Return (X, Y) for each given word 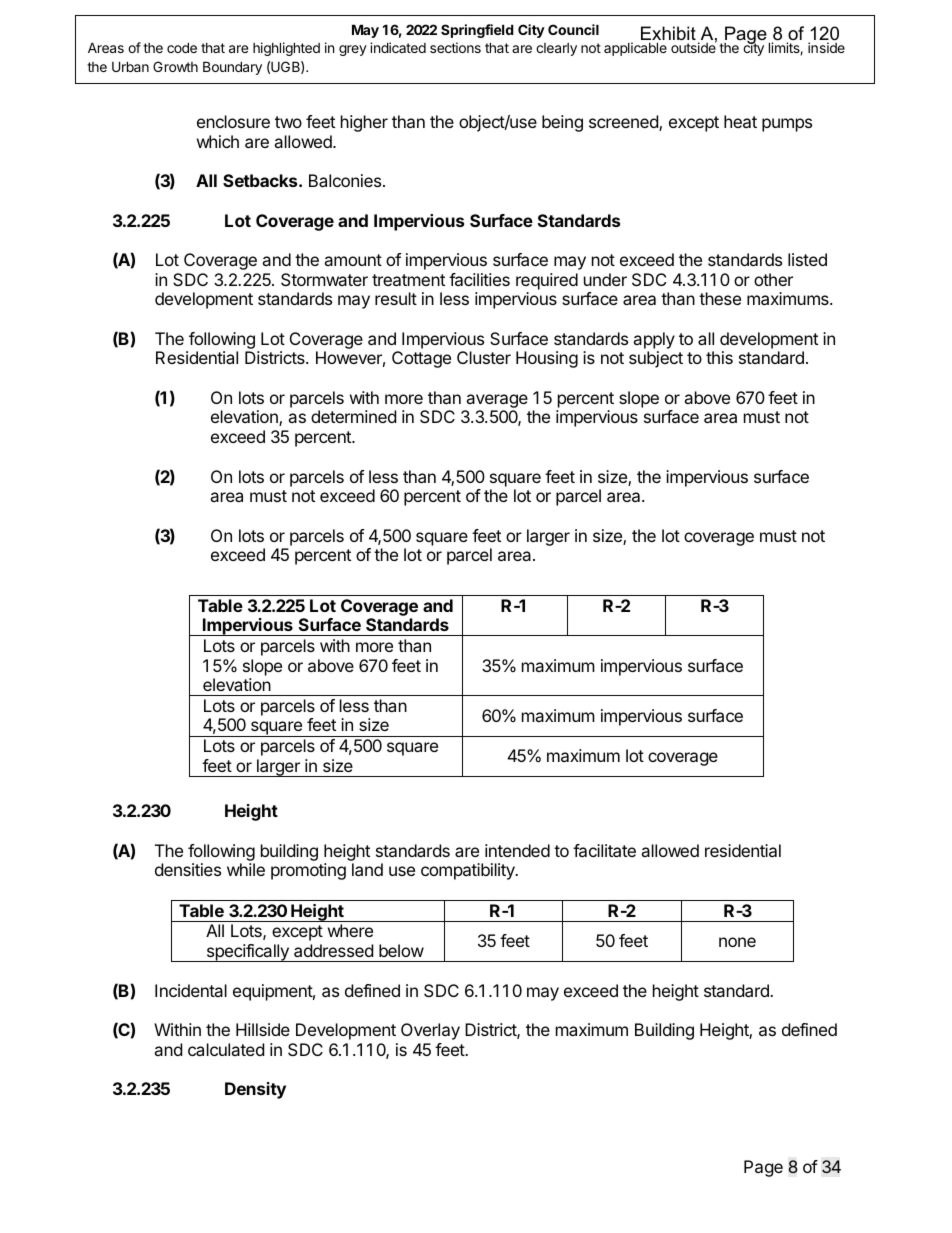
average (496, 402)
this (719, 357)
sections (455, 47)
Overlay (430, 1031)
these (720, 298)
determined (353, 416)
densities (188, 869)
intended (517, 850)
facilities (479, 279)
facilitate (604, 850)
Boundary (232, 68)
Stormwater (324, 279)
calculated (226, 1049)
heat (740, 121)
